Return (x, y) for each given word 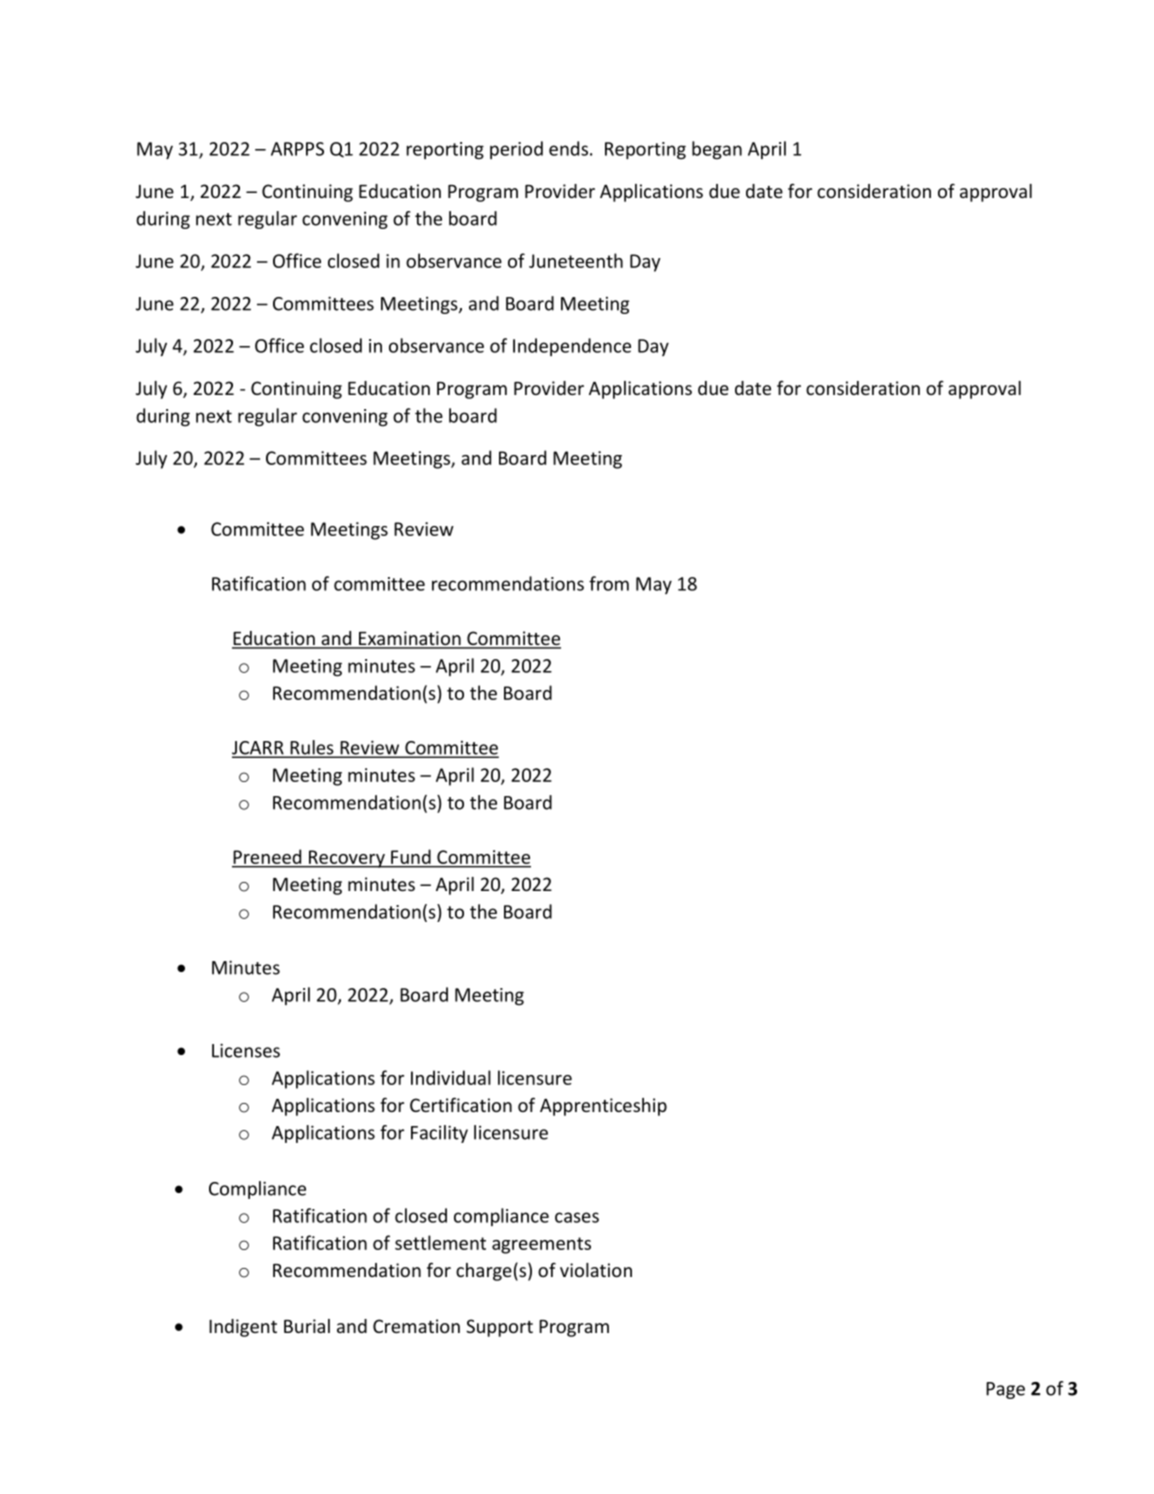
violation (596, 1270)
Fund (411, 857)
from (609, 583)
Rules (312, 748)
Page (1005, 1390)
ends (568, 148)
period (516, 150)
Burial (307, 1326)
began (717, 150)
